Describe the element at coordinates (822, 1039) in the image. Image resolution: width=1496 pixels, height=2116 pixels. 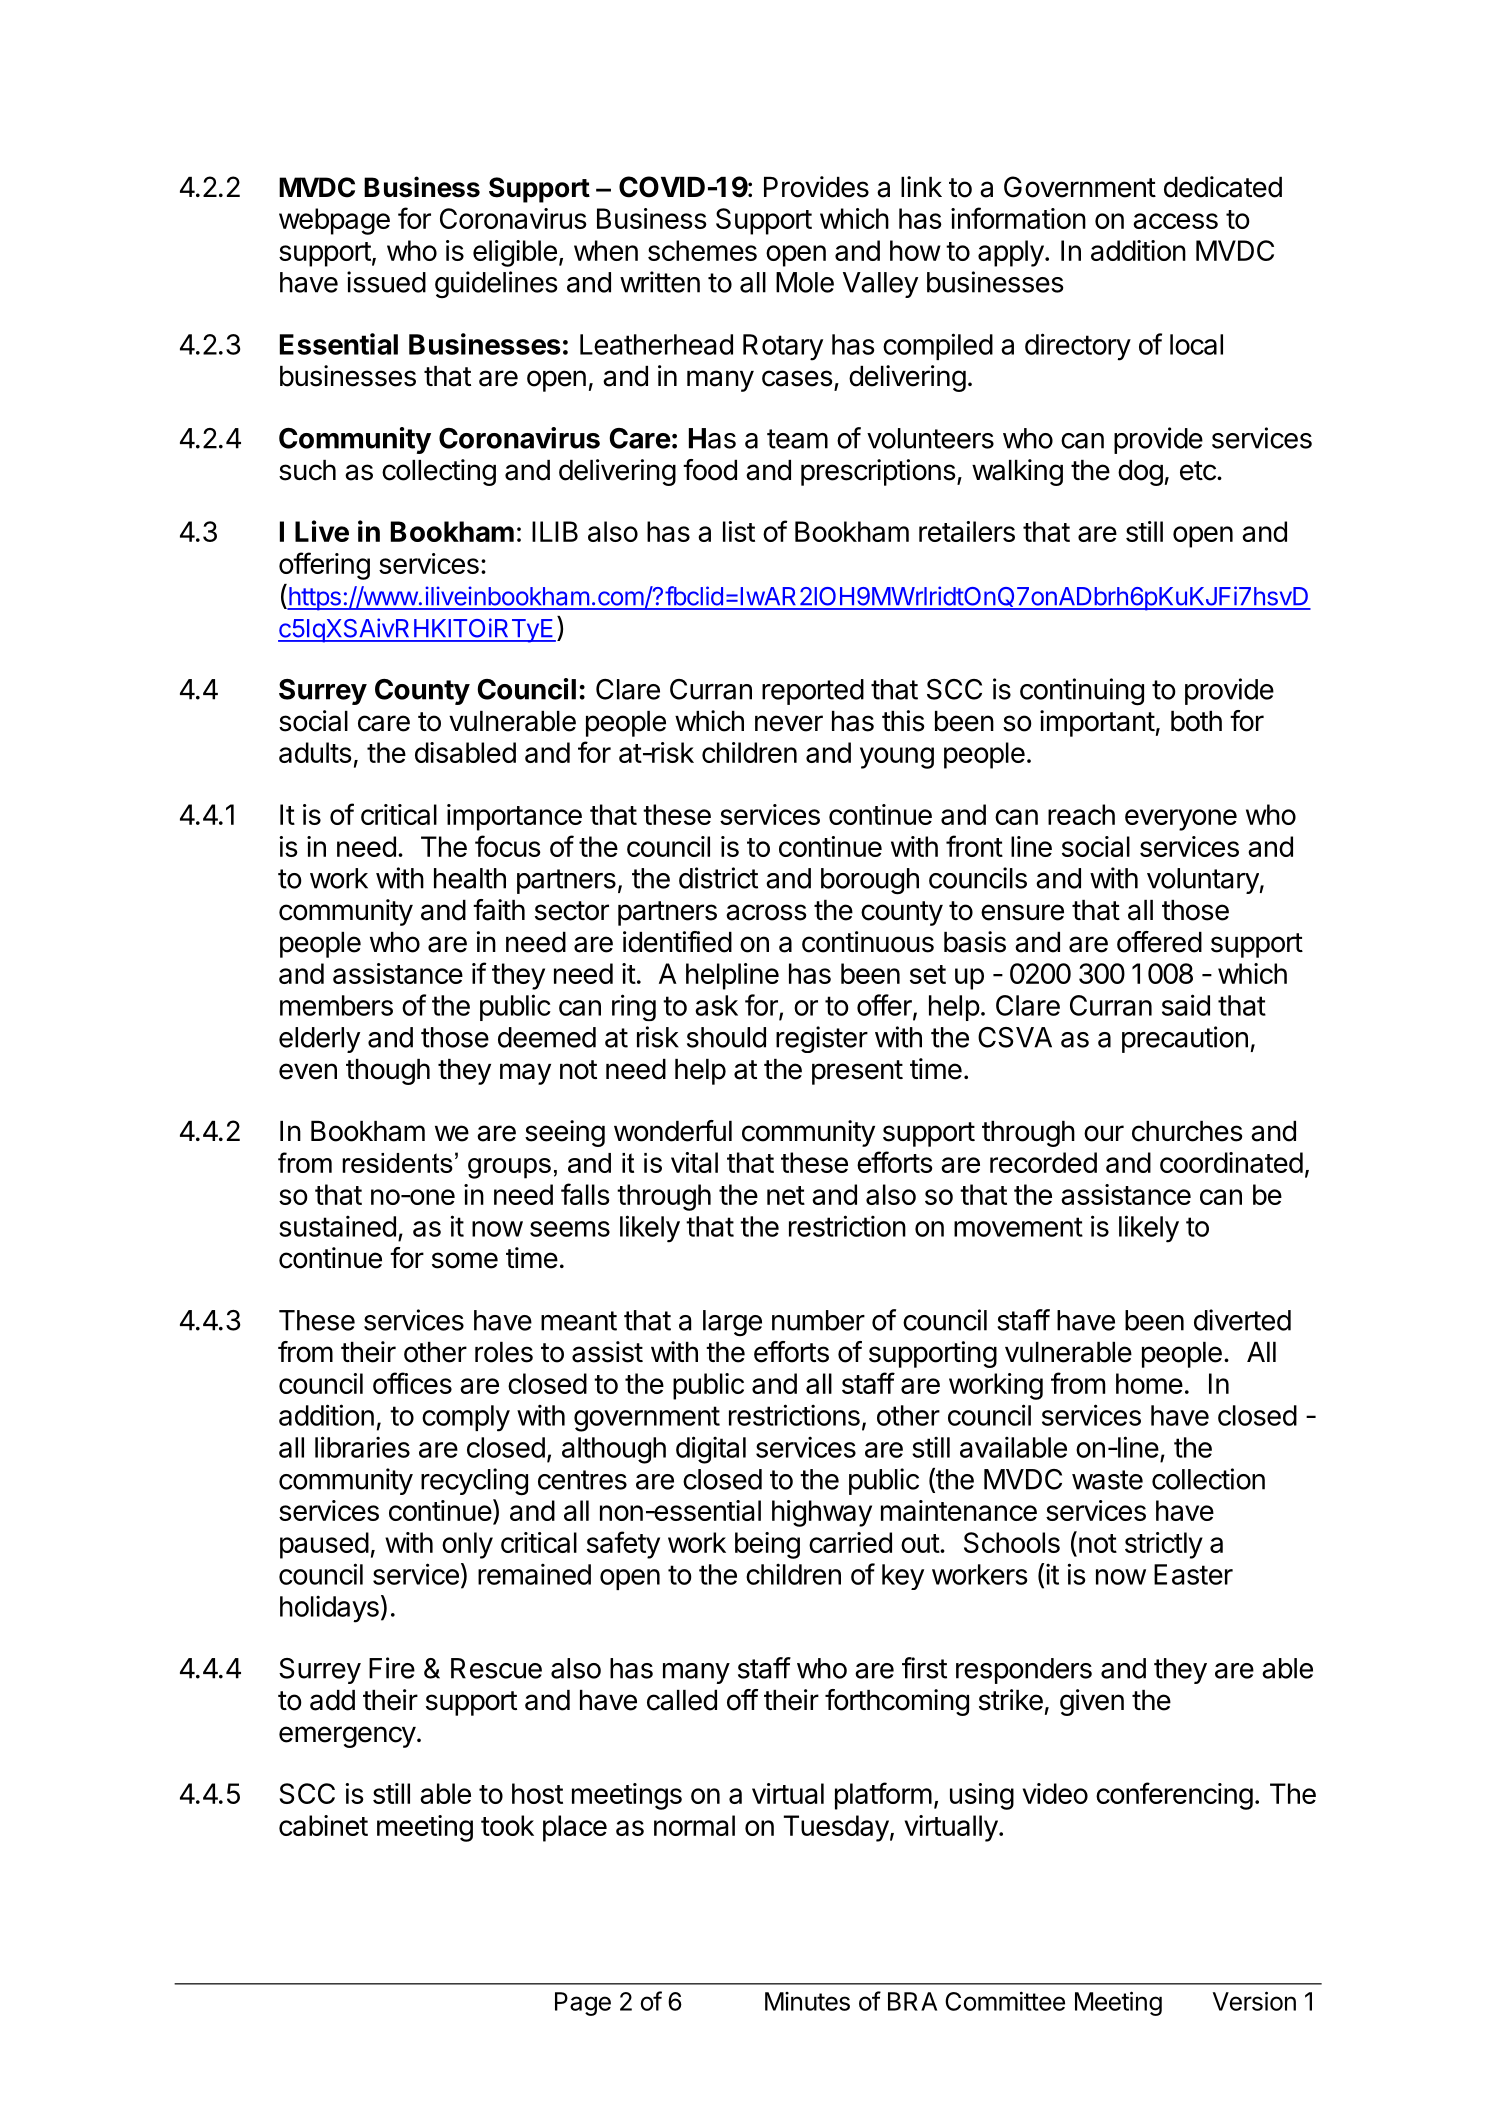
I see `register` at that location.
